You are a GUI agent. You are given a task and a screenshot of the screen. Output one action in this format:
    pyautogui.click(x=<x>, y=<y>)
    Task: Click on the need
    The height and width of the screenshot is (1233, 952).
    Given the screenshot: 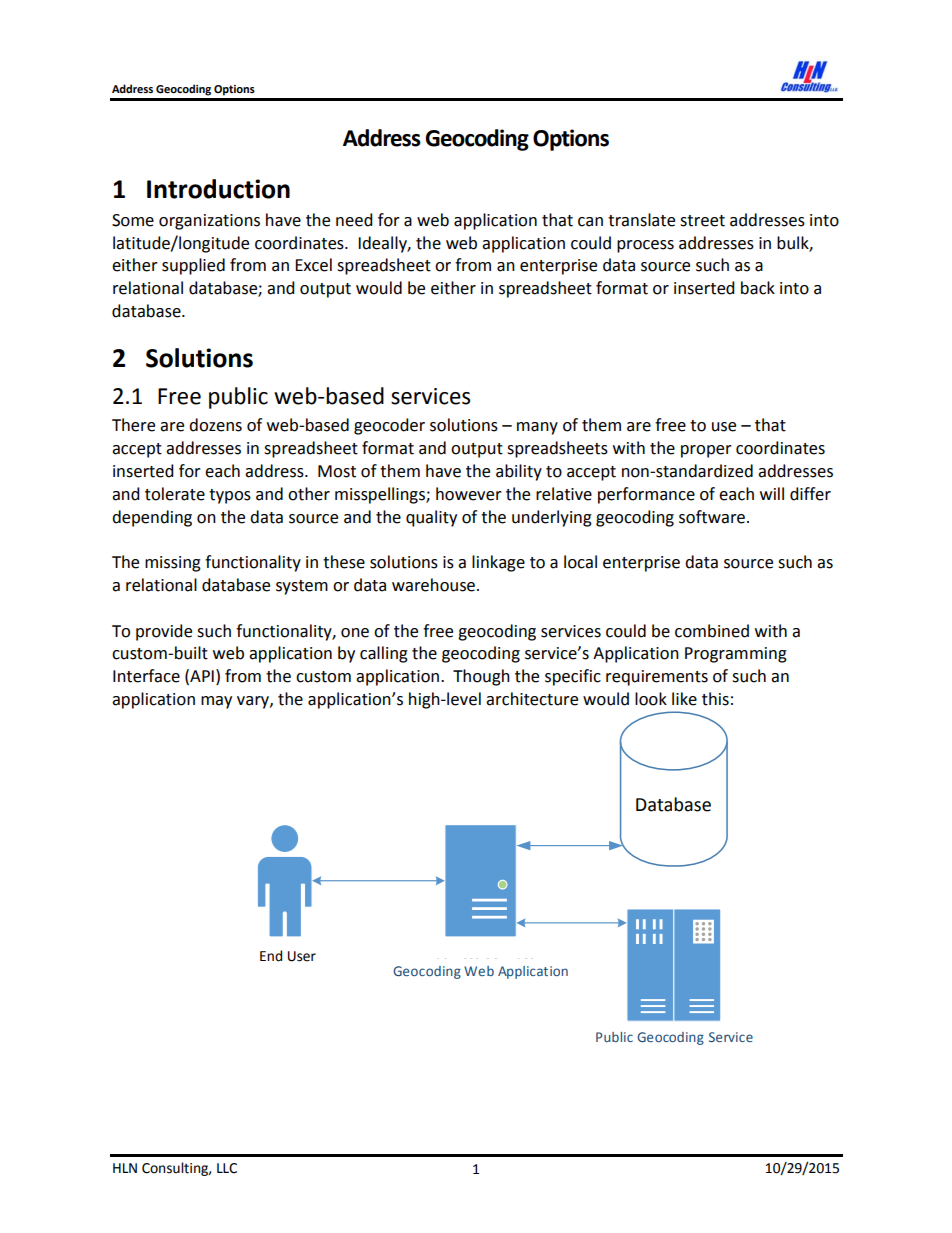 What is the action you would take?
    pyautogui.click(x=354, y=220)
